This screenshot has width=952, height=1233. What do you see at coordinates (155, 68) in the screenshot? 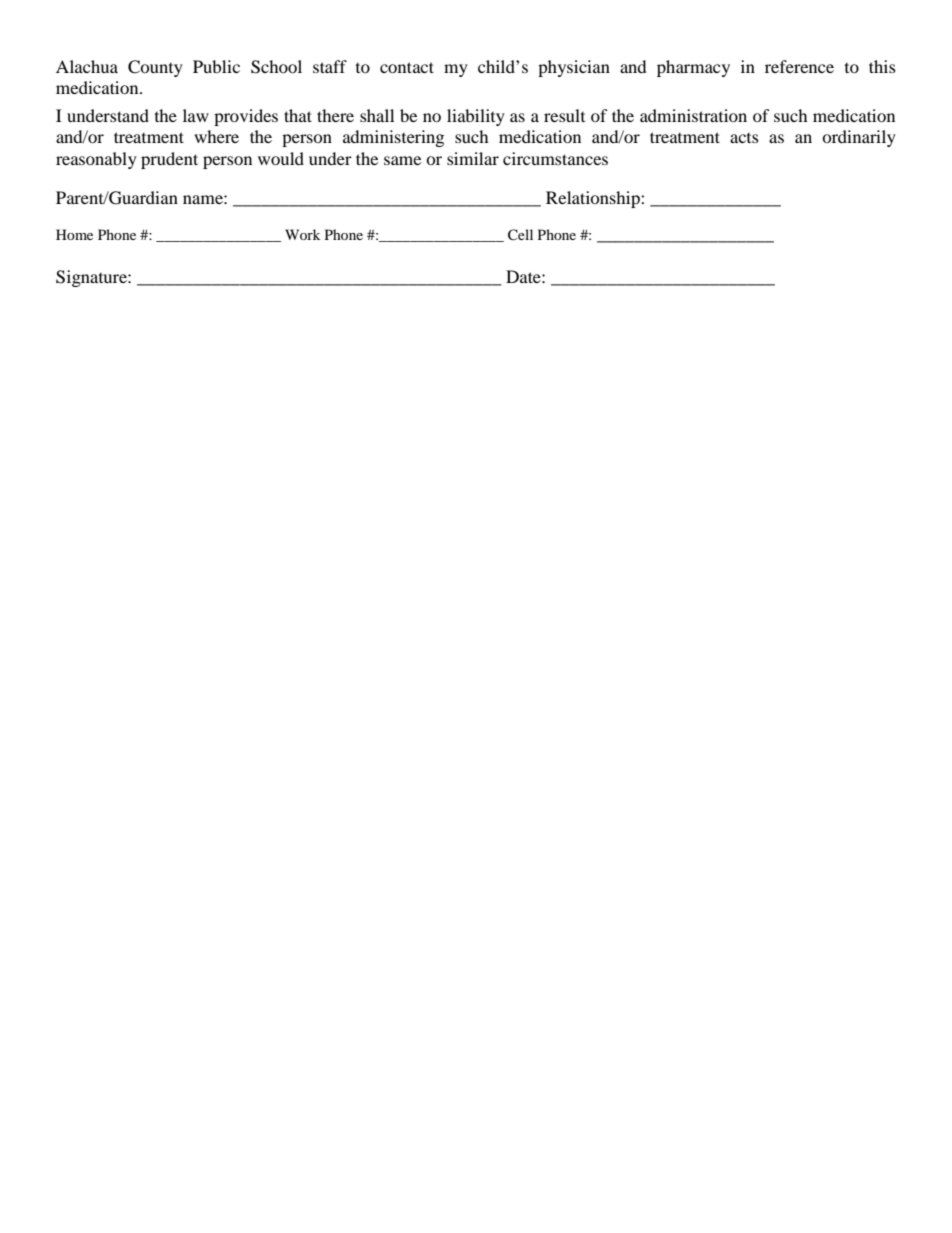
I see `County` at bounding box center [155, 68].
